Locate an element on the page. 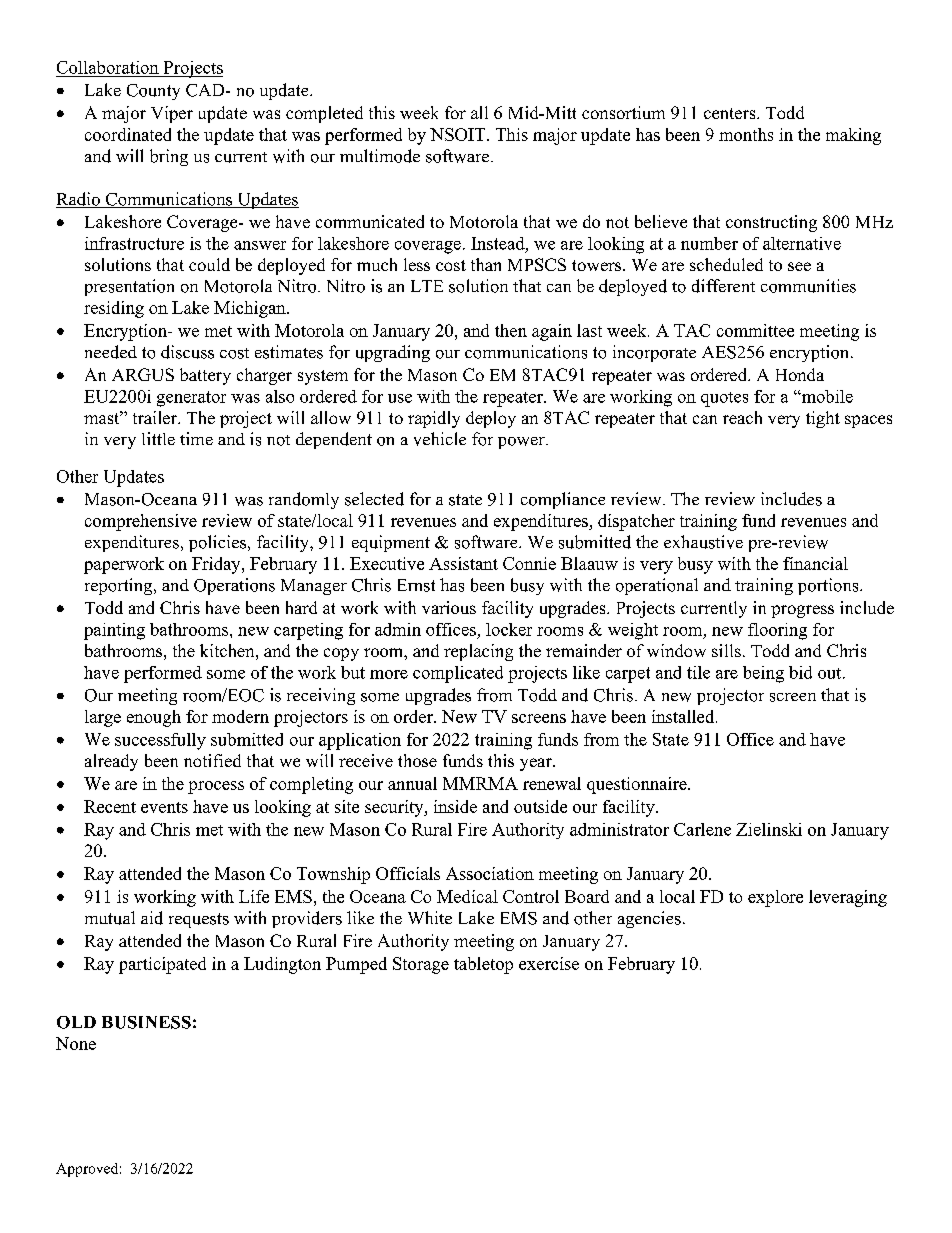 The width and height of the document is (952, 1233). BUSINESS is located at coordinates (146, 1022).
